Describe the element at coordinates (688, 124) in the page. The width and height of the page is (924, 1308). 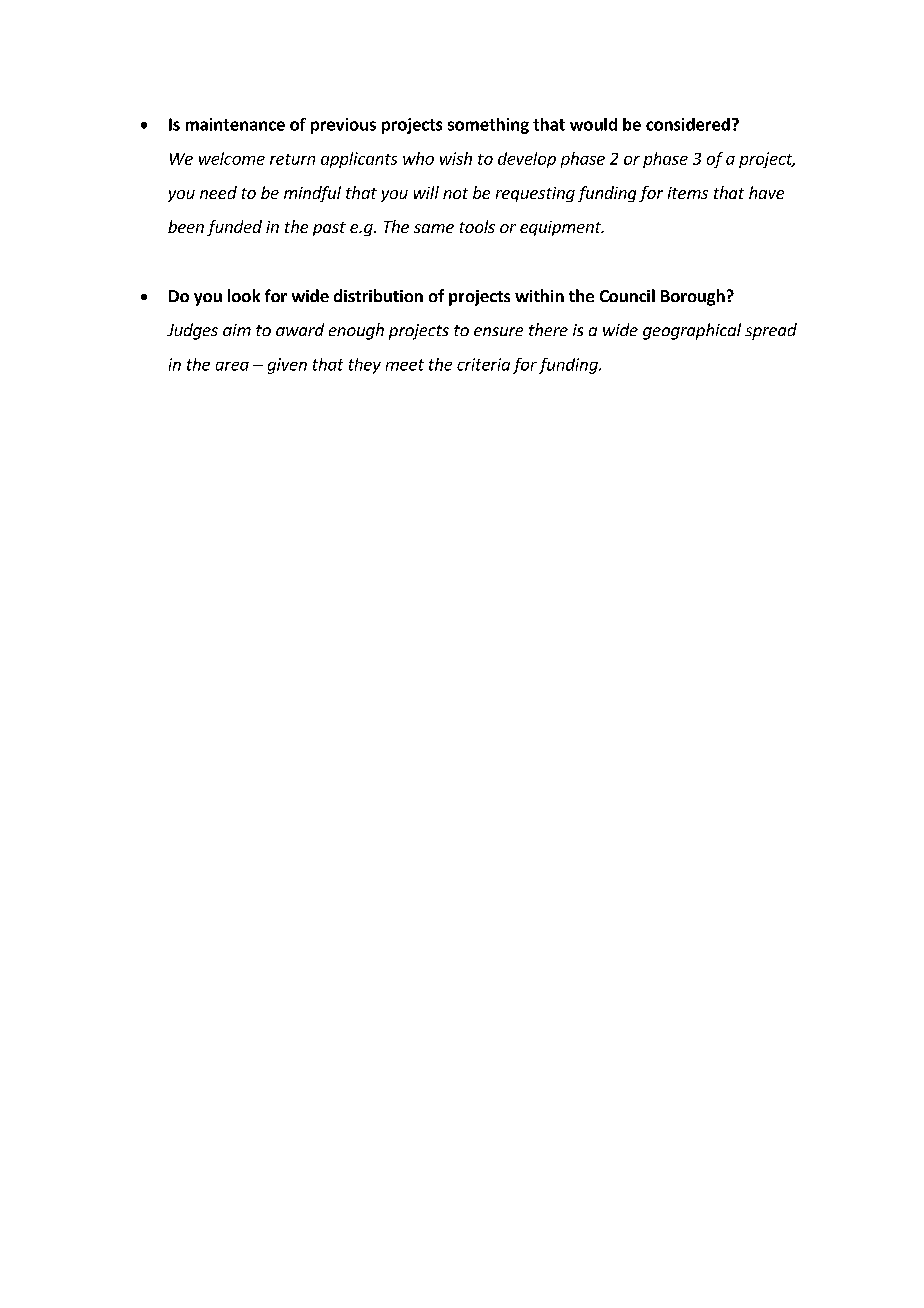
I see `considered` at that location.
